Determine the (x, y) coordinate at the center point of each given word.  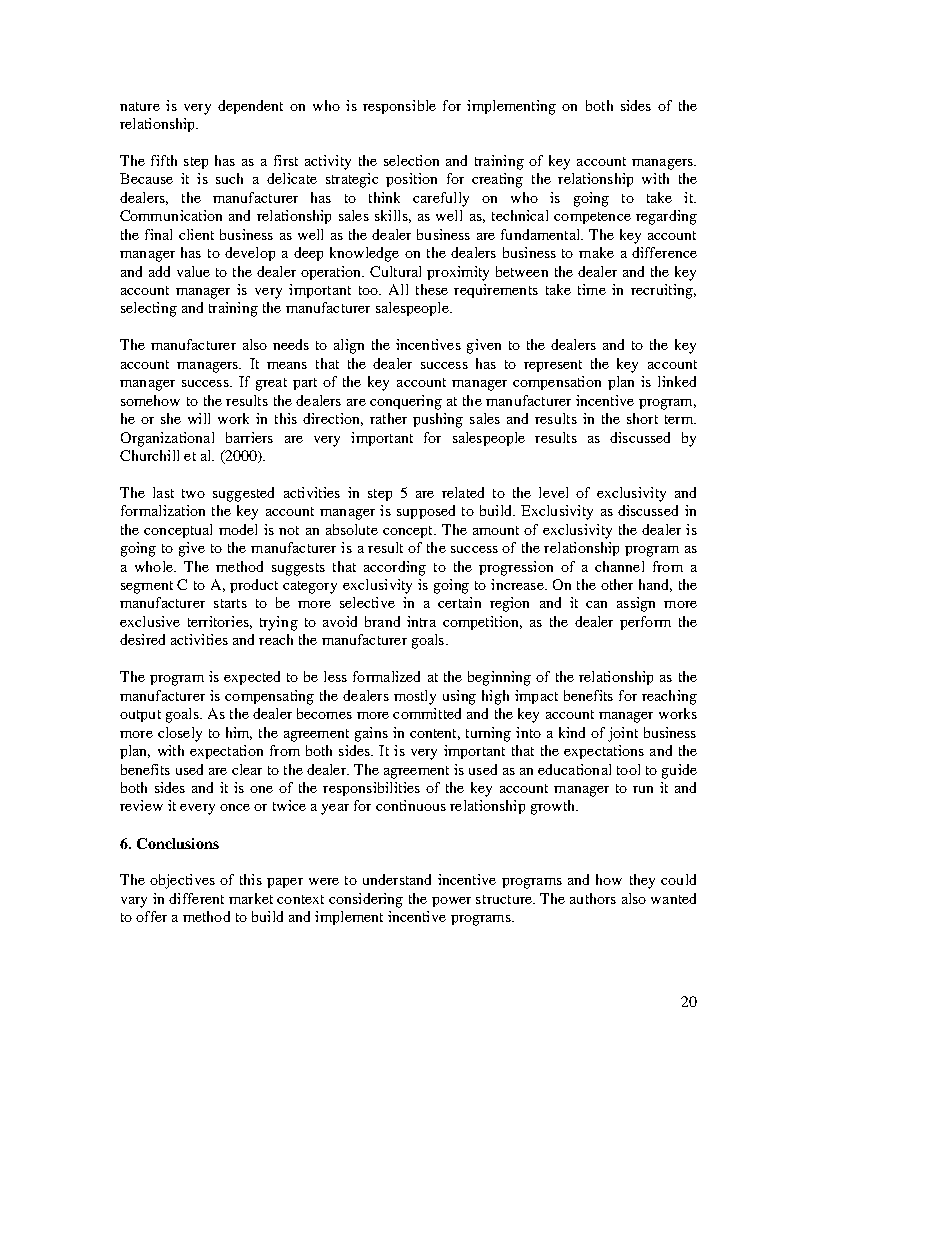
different (196, 898)
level (553, 492)
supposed (426, 512)
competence (592, 218)
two (193, 493)
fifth (164, 160)
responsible (399, 107)
